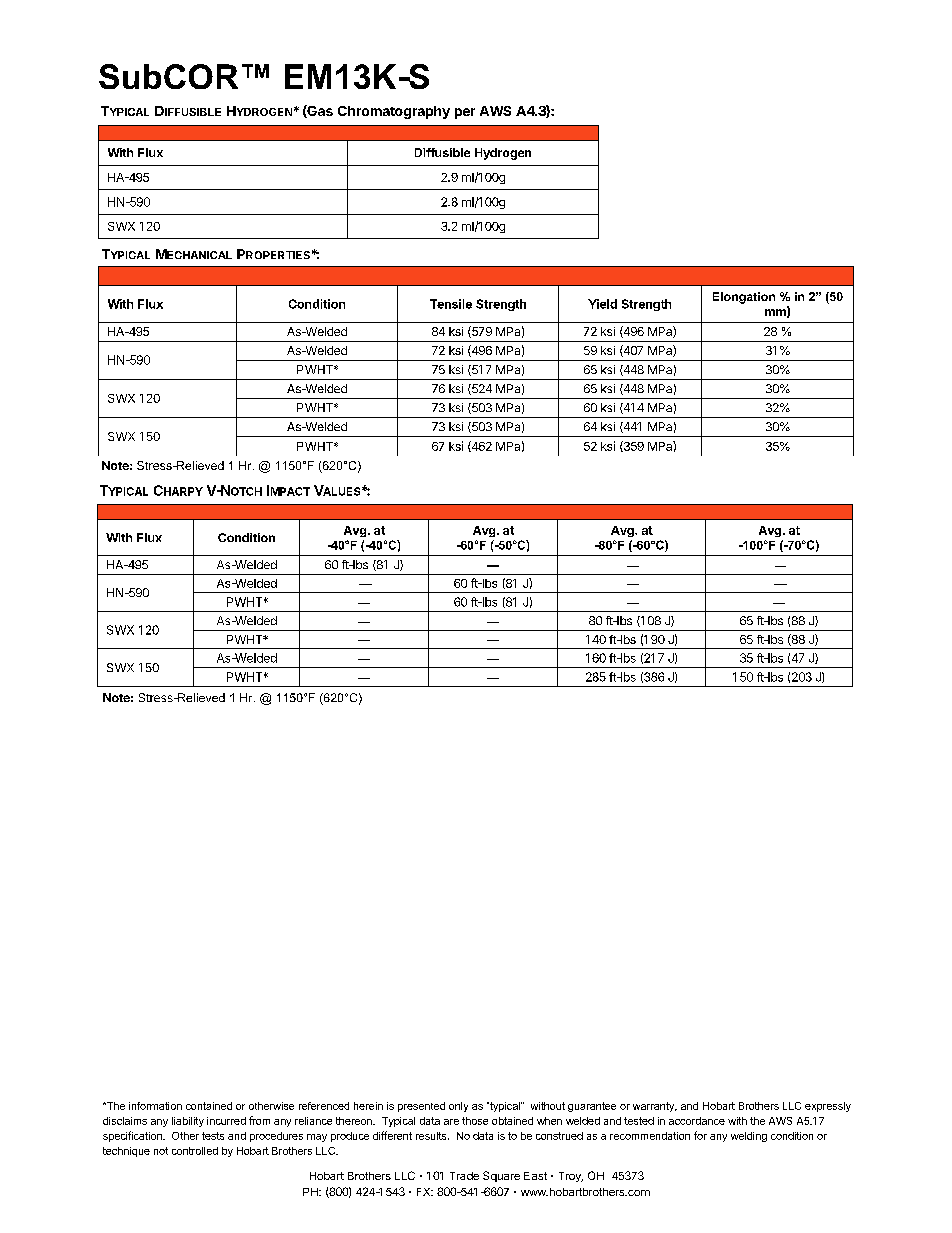  What do you see at coordinates (828, 1107) in the screenshot?
I see `expressly` at bounding box center [828, 1107].
